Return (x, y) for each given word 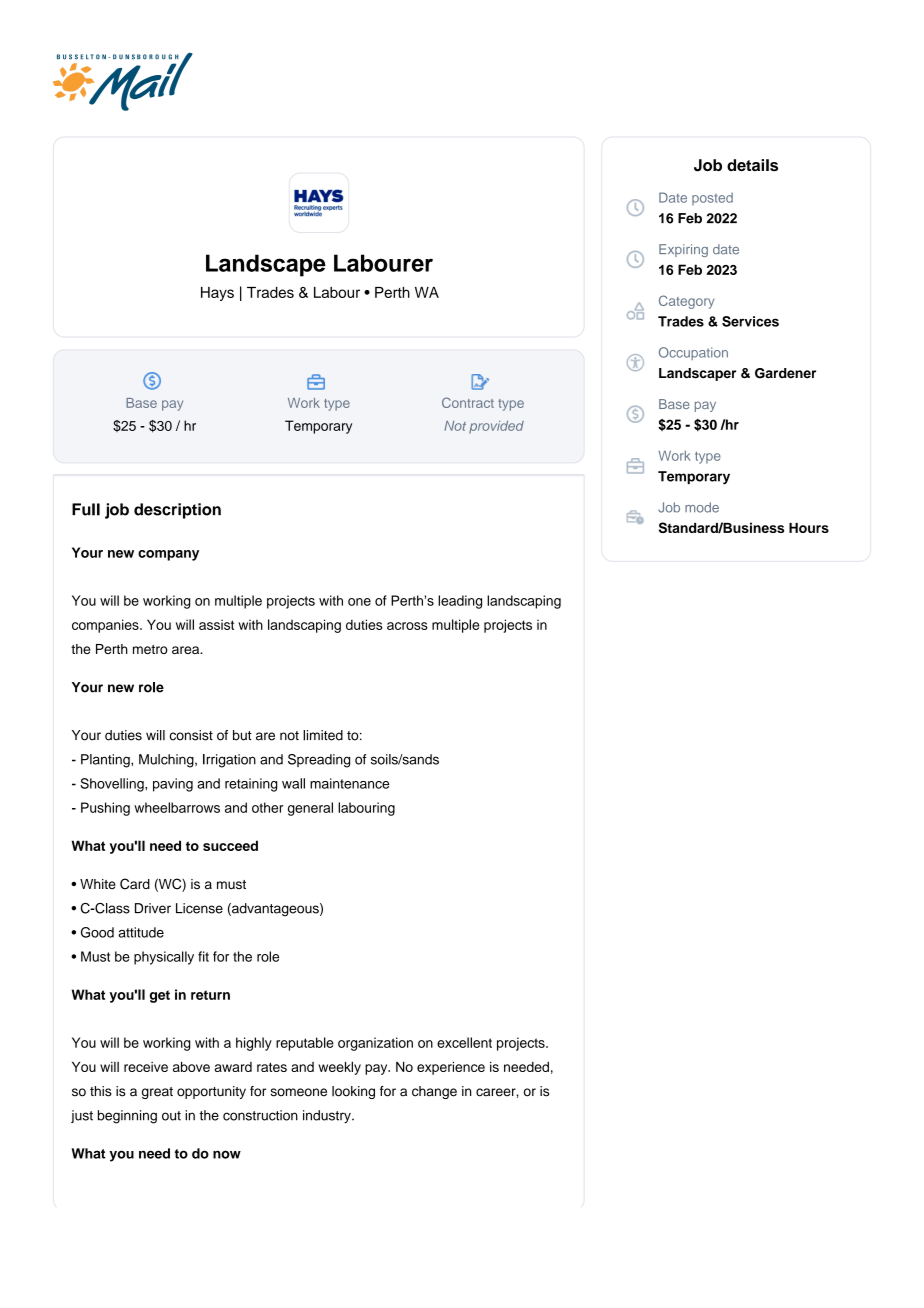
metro (150, 649)
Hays (217, 294)
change (434, 1092)
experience (451, 1068)
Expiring (683, 250)
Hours (809, 528)
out (171, 1116)
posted (712, 199)
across (407, 626)
